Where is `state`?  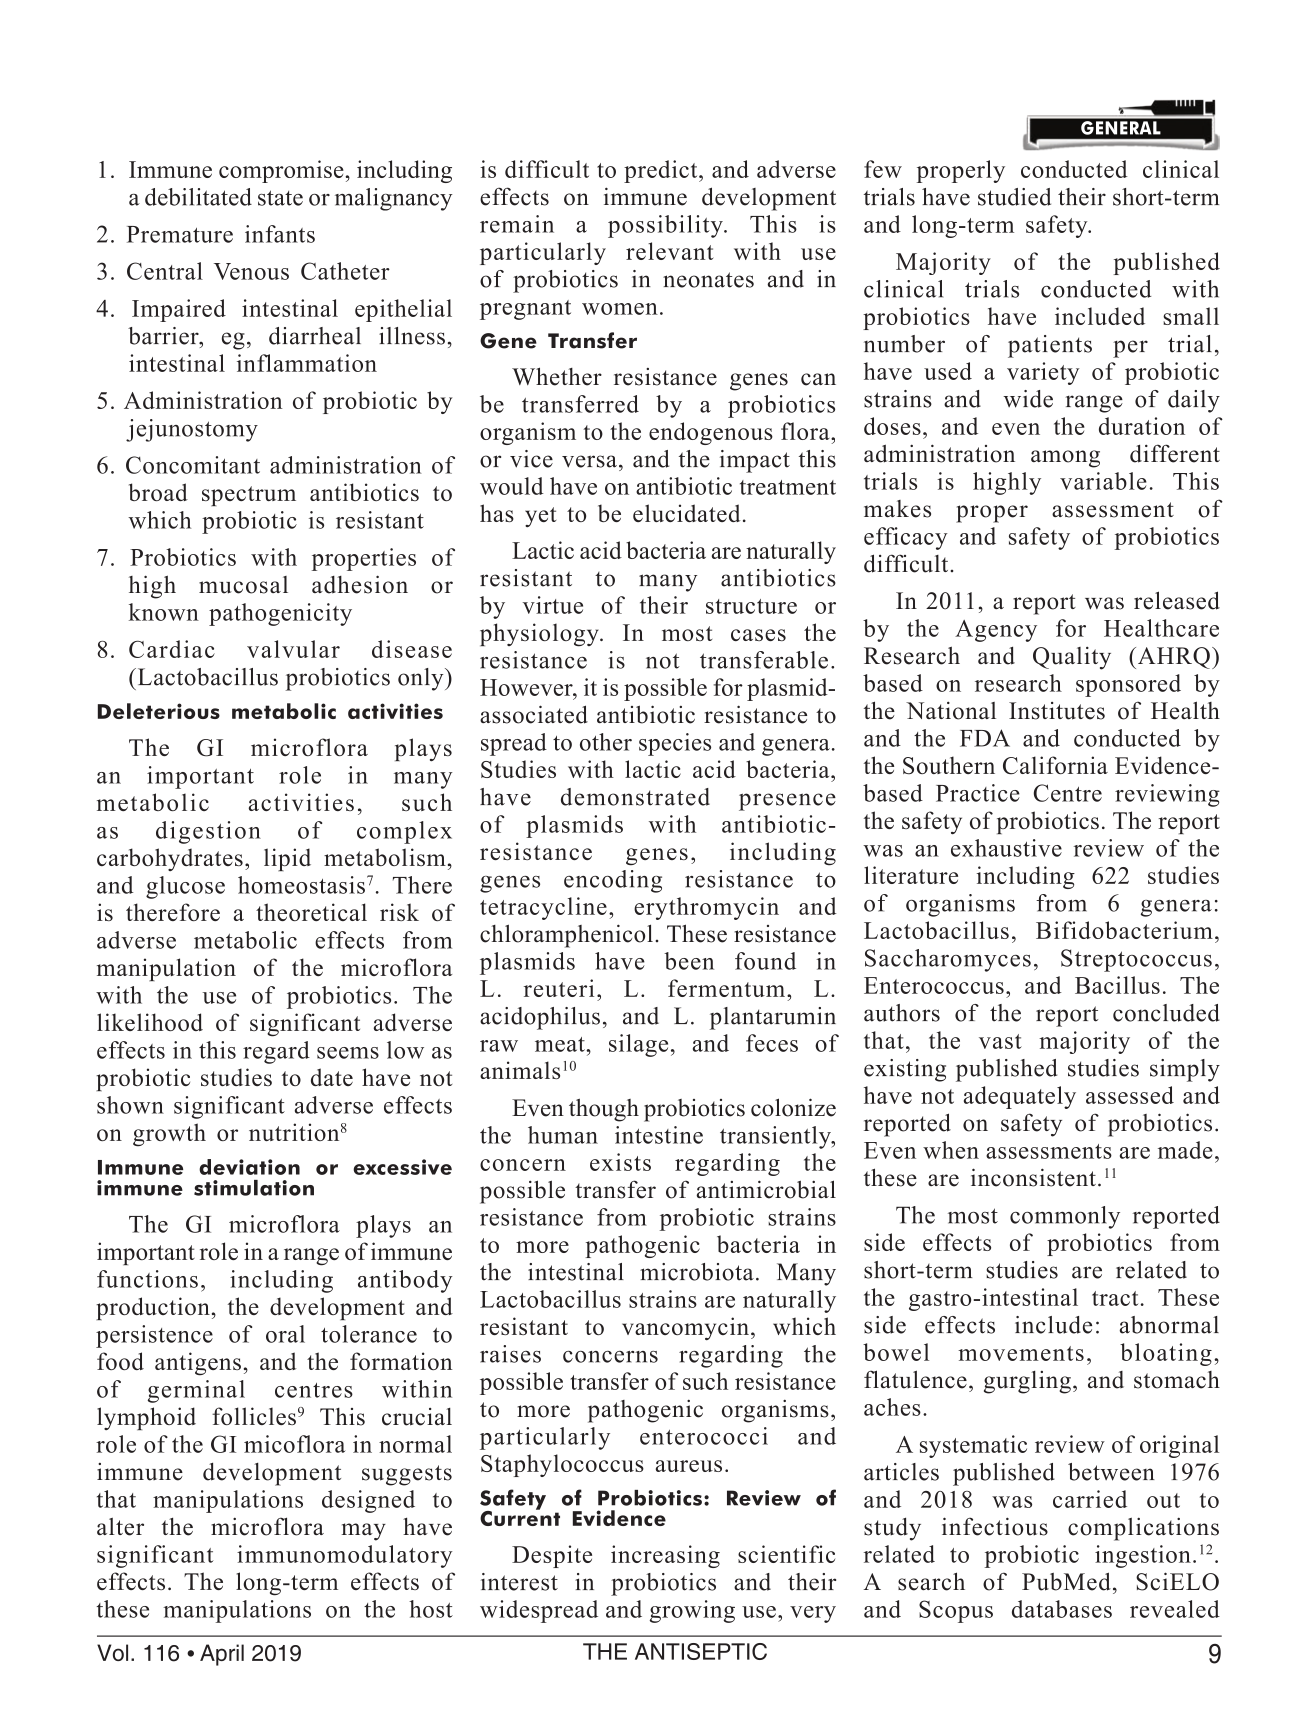 state is located at coordinates (280, 198).
